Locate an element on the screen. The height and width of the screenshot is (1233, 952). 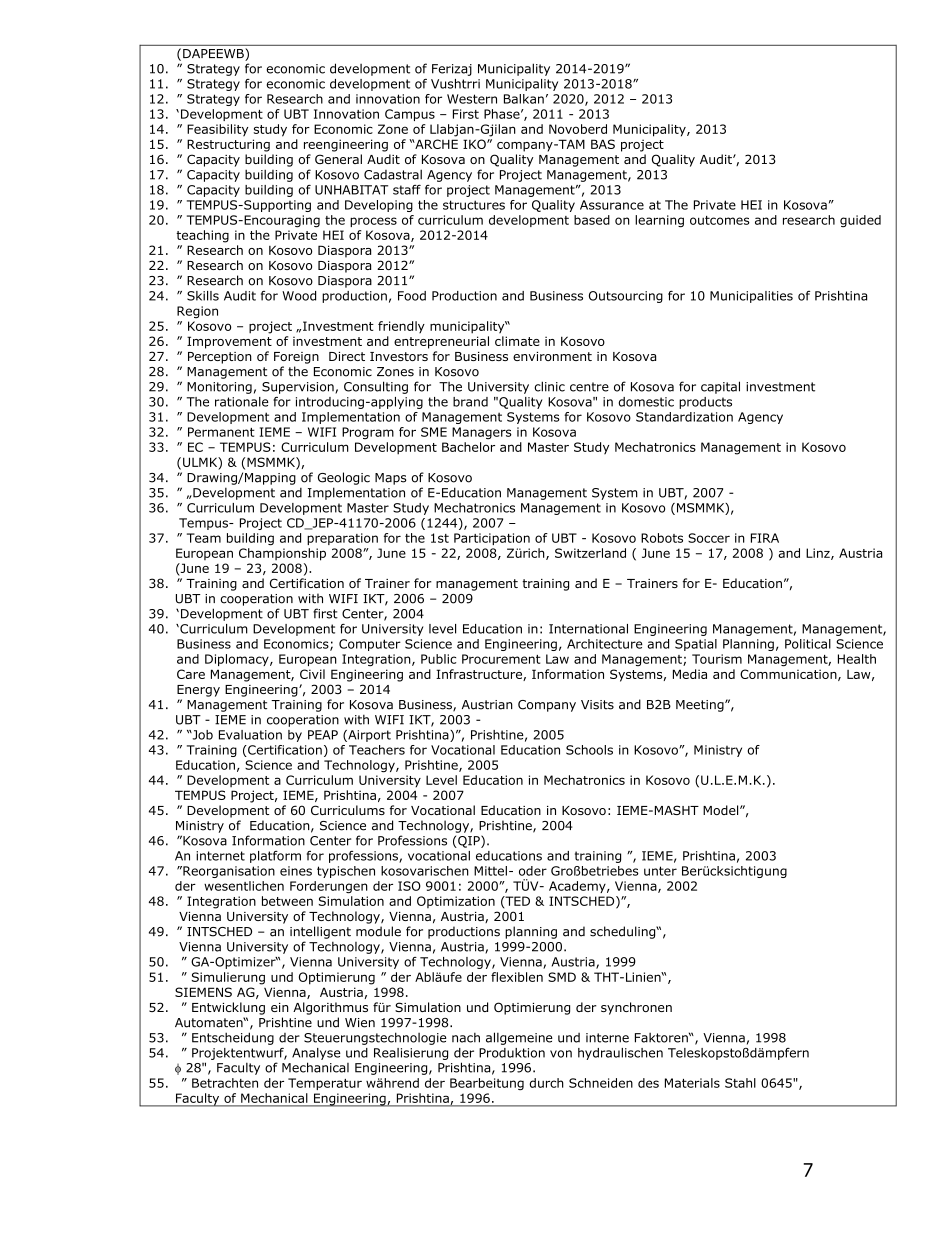
allgemeine is located at coordinates (519, 1038).
